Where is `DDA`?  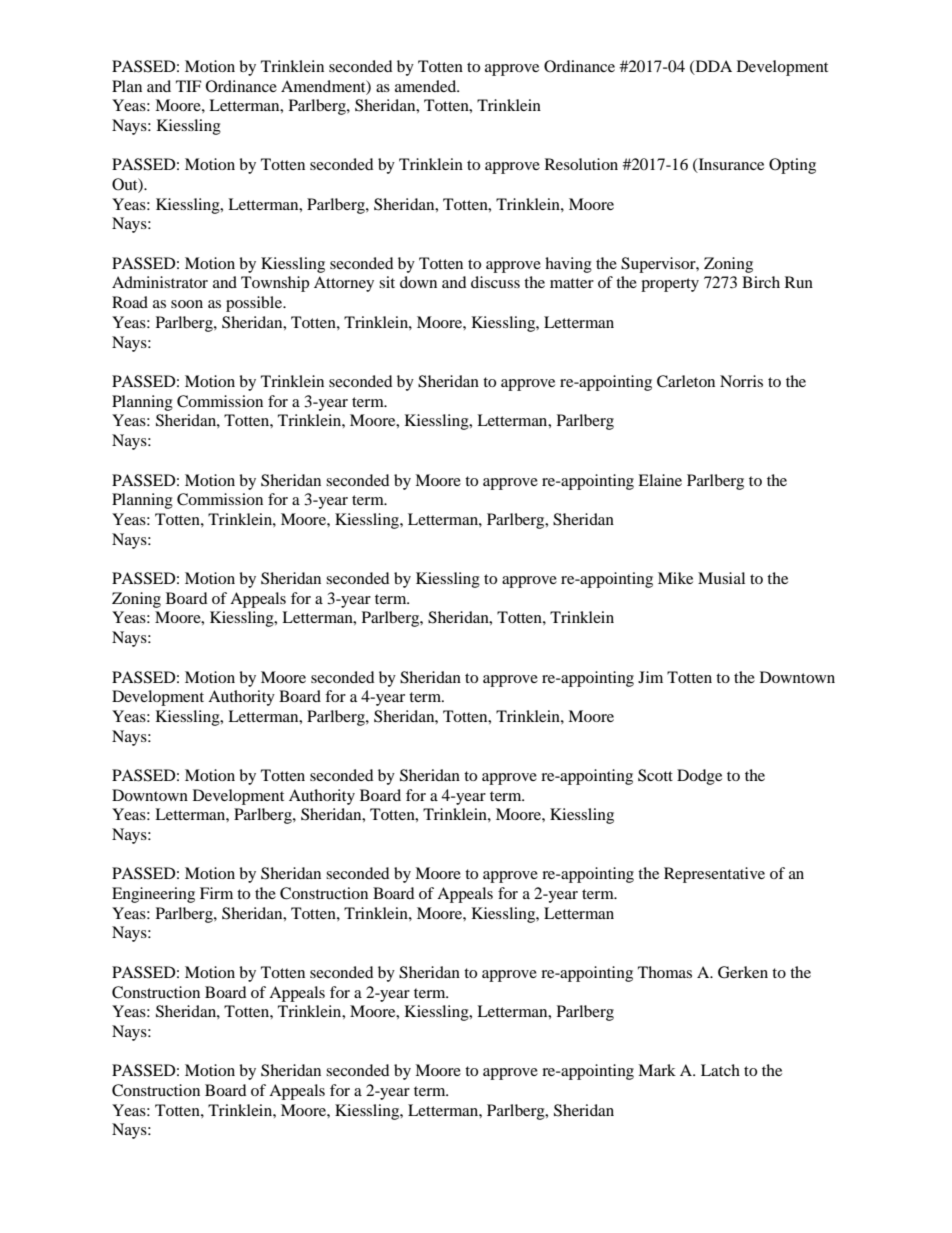 DDA is located at coordinates (712, 67).
